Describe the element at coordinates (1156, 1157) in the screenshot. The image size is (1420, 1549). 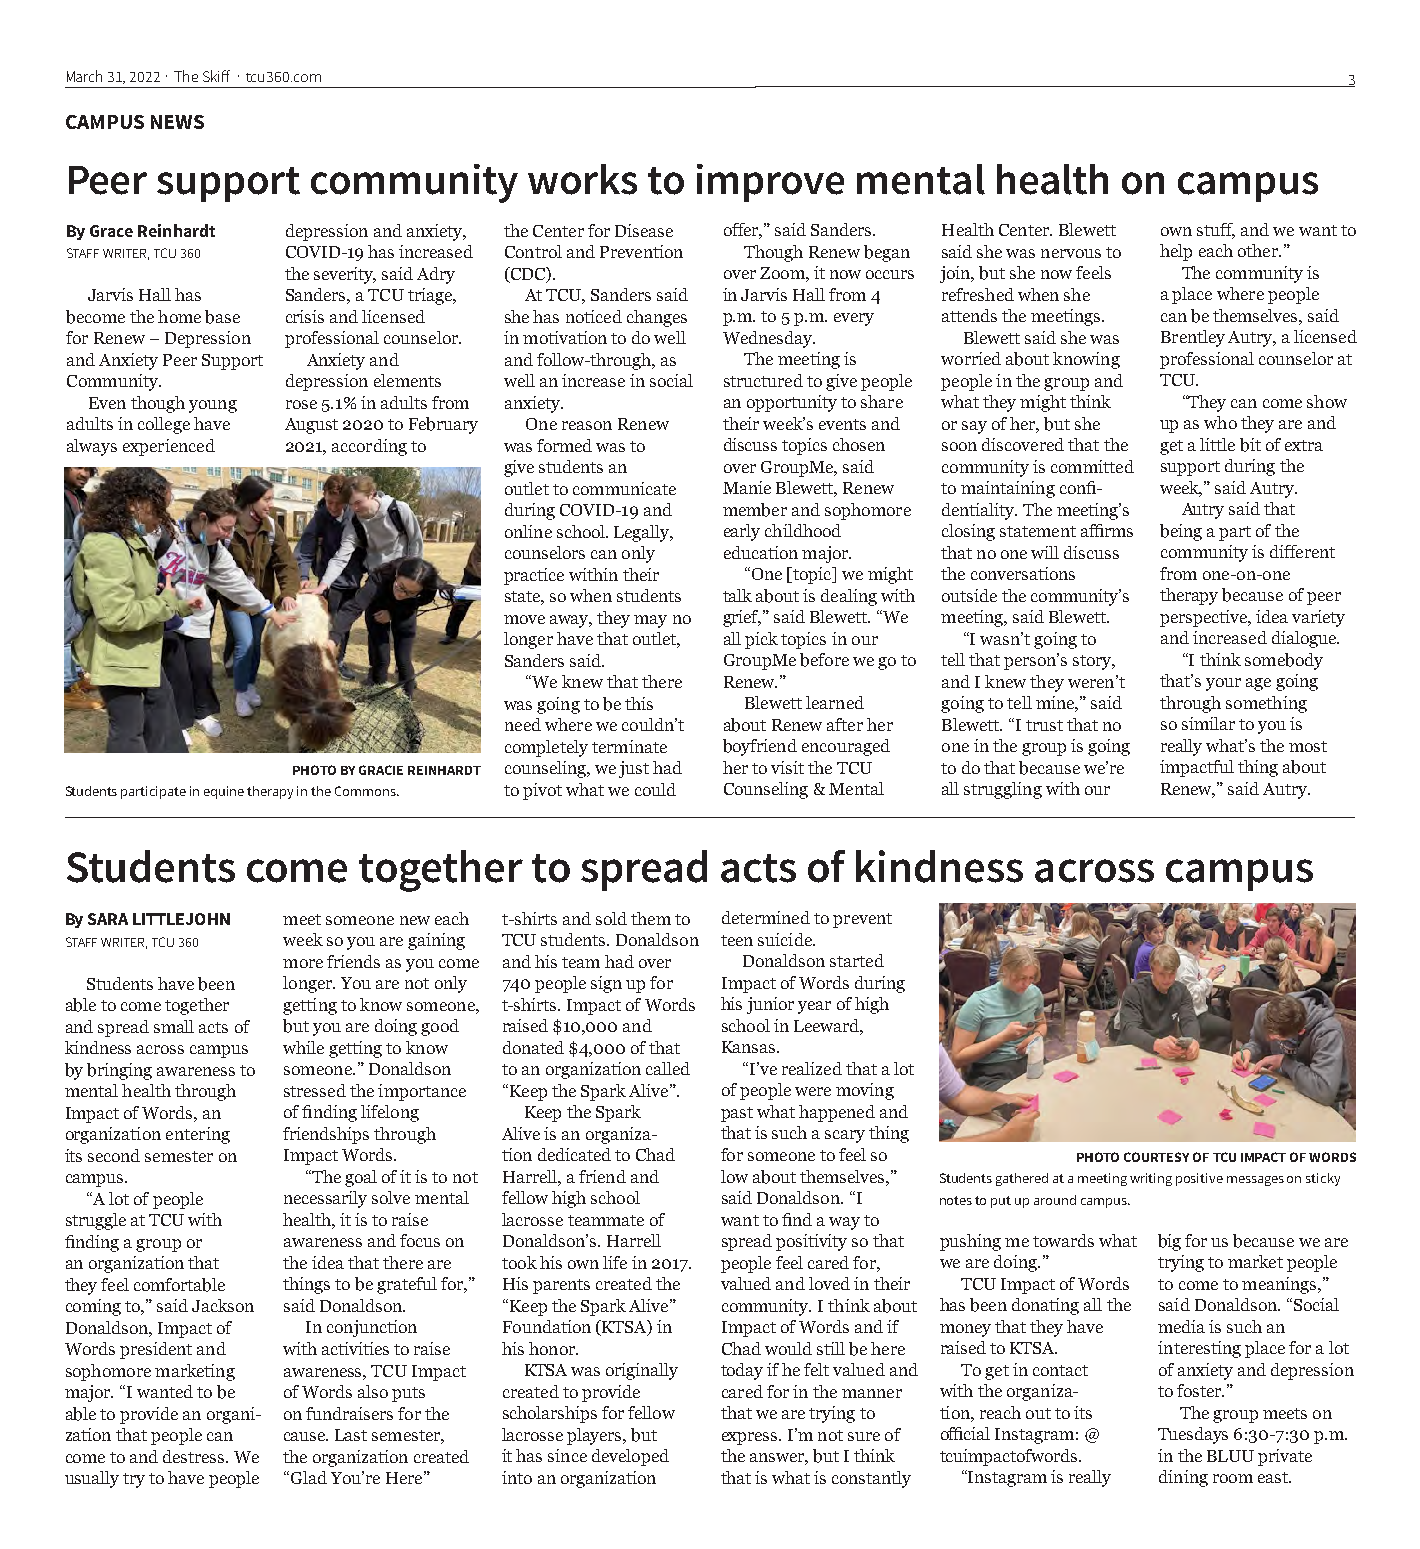
I see `COURTESY` at that location.
